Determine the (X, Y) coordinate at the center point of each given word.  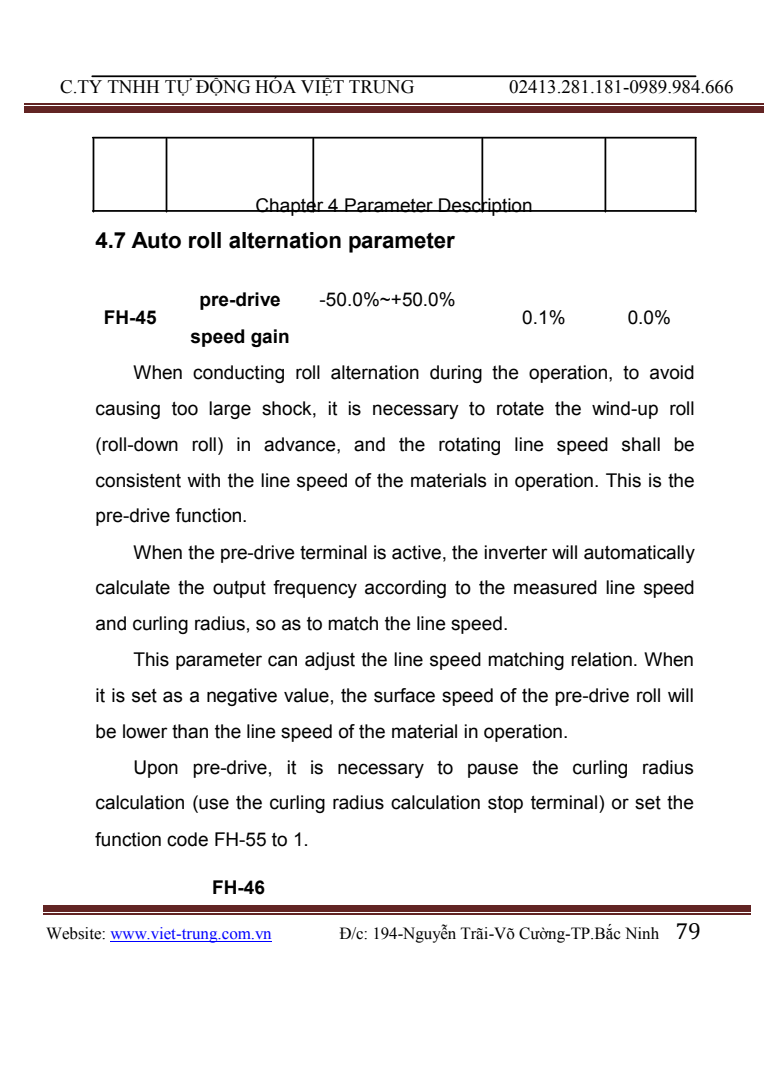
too (185, 409)
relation (601, 659)
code (187, 839)
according (405, 589)
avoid (672, 372)
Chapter (290, 205)
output (239, 589)
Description (485, 206)
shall (641, 444)
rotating (469, 446)
